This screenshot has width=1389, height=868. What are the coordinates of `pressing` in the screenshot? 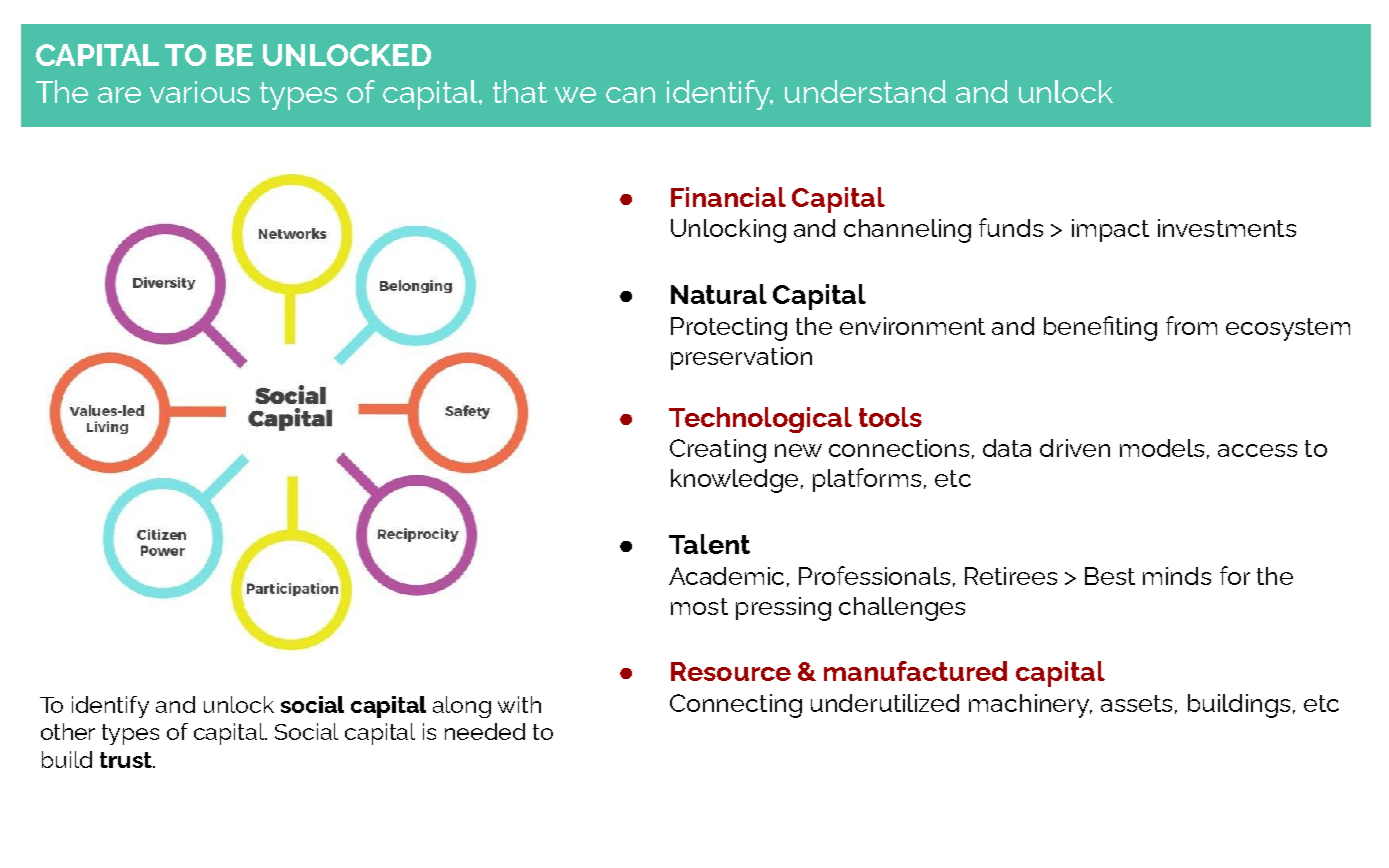 It's located at (783, 609).
